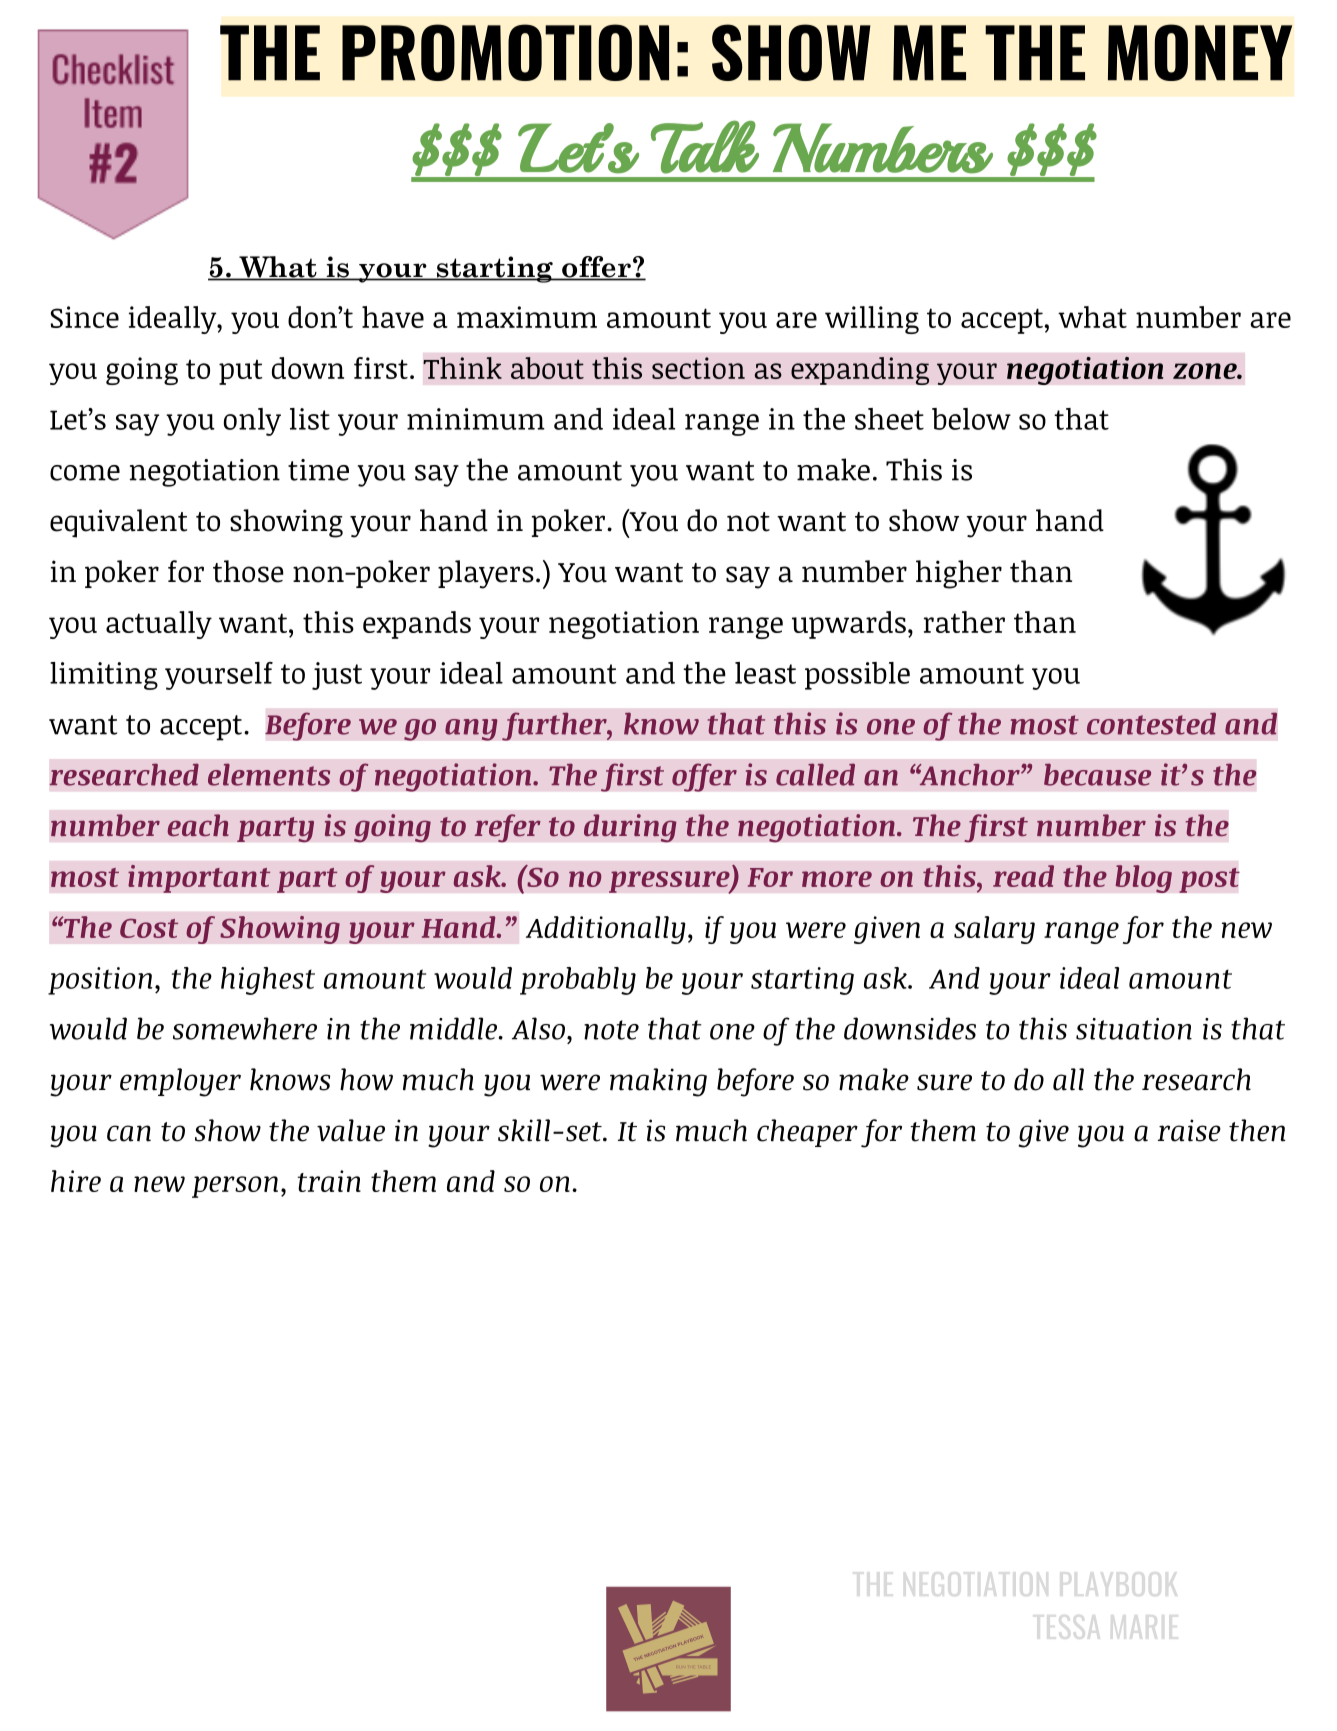 The width and height of the image is (1337, 1731). I want to click on PROMOTION, so click(505, 52).
